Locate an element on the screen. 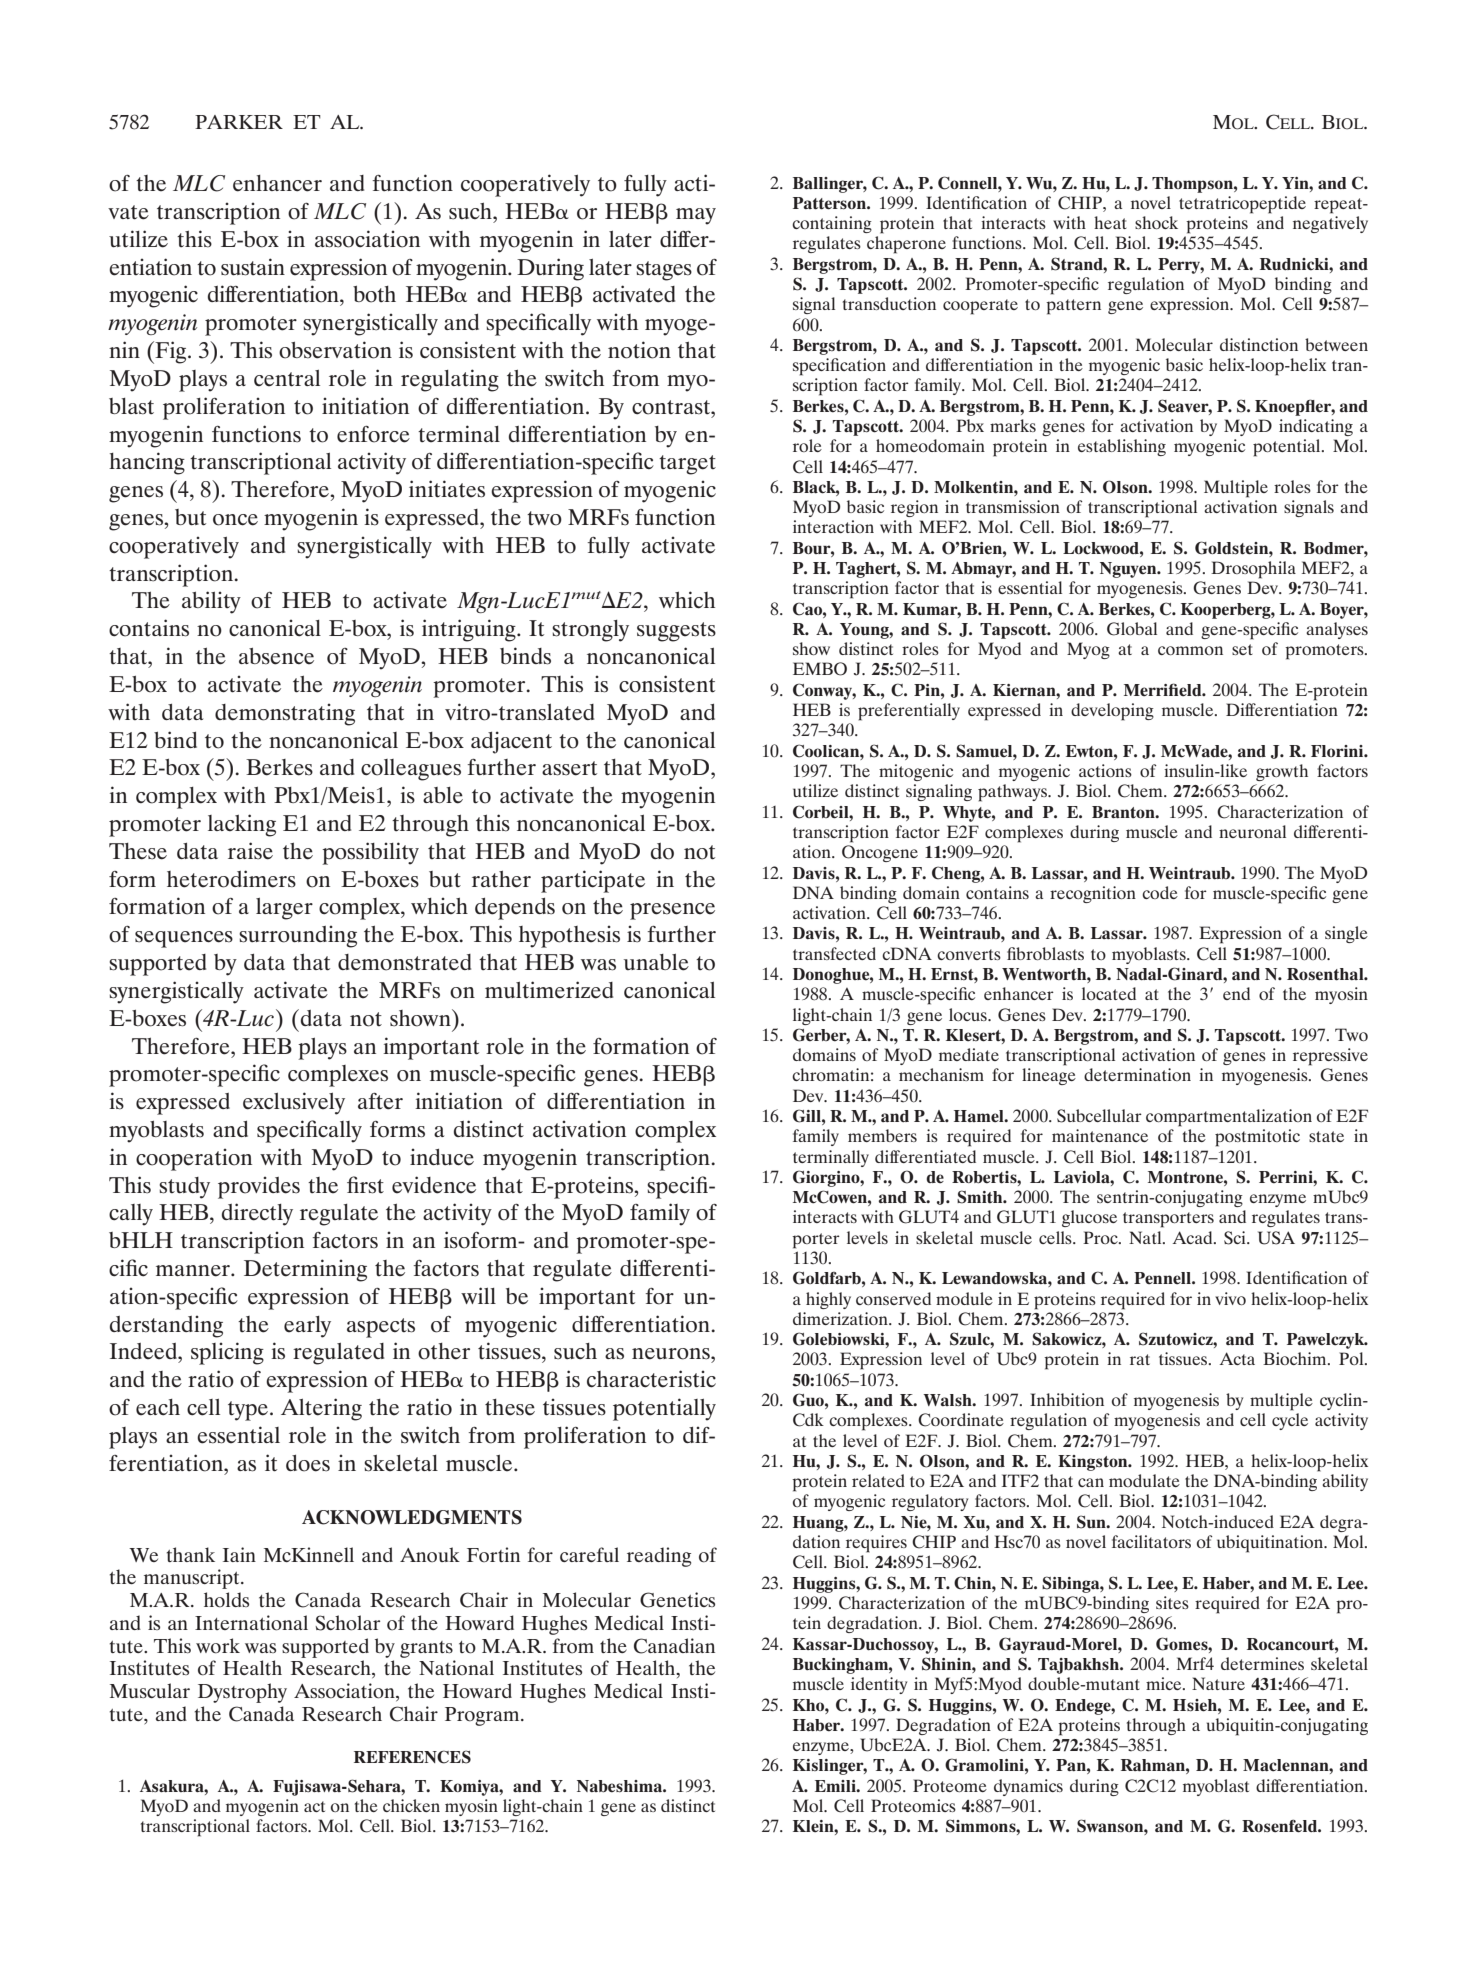 Image resolution: width=1479 pixels, height=1980 pixels. Dystrophy is located at coordinates (242, 1693).
